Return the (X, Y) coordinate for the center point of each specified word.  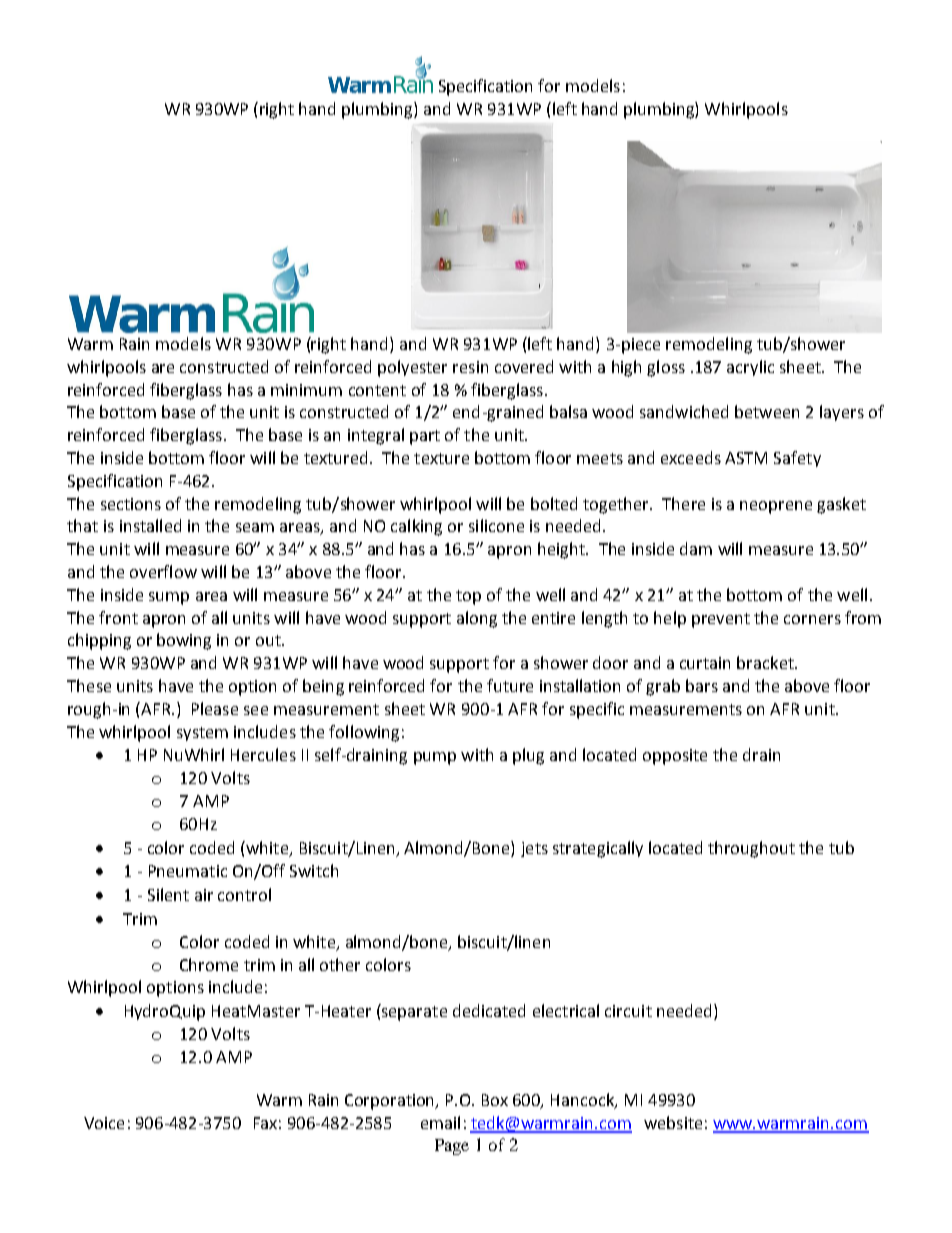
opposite (675, 757)
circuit (628, 1011)
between (767, 411)
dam (696, 548)
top (468, 597)
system (202, 734)
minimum (306, 390)
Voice (104, 1123)
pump (435, 758)
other (340, 964)
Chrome (209, 964)
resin (470, 367)
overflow (163, 571)
